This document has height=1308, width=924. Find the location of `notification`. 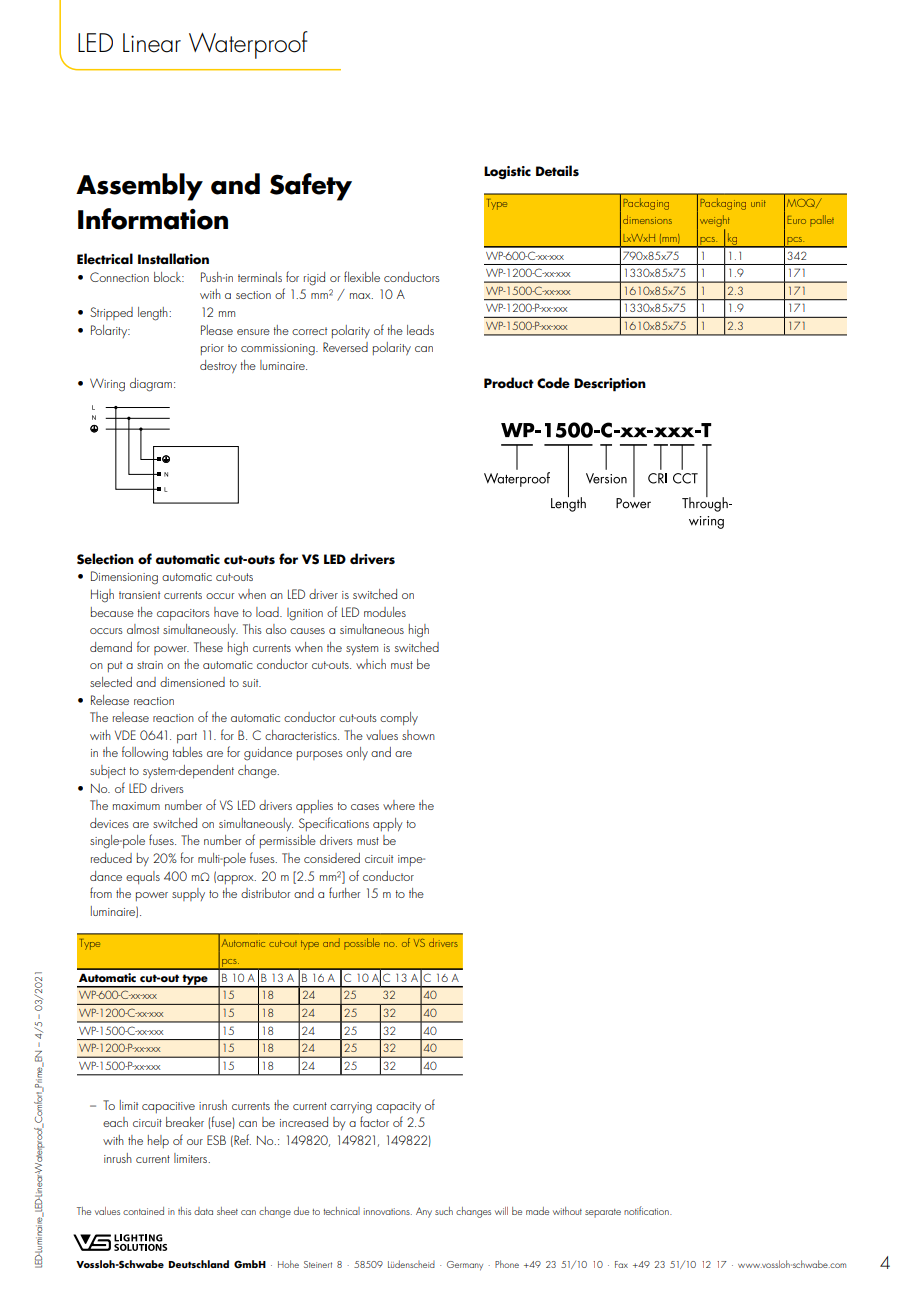

notification is located at coordinates (647, 1210).
